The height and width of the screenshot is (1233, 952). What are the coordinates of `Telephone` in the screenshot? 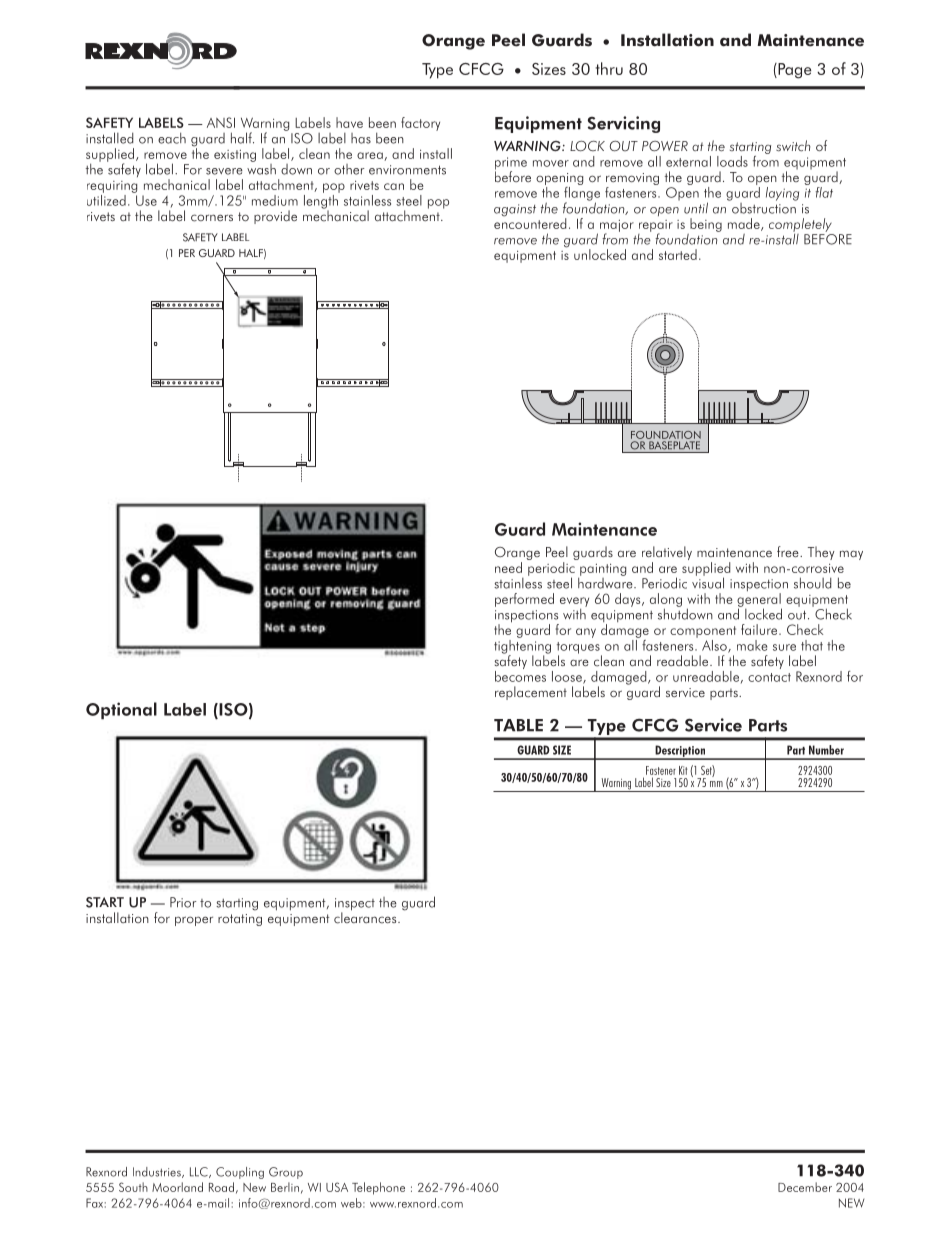 It's located at (378, 1188).
